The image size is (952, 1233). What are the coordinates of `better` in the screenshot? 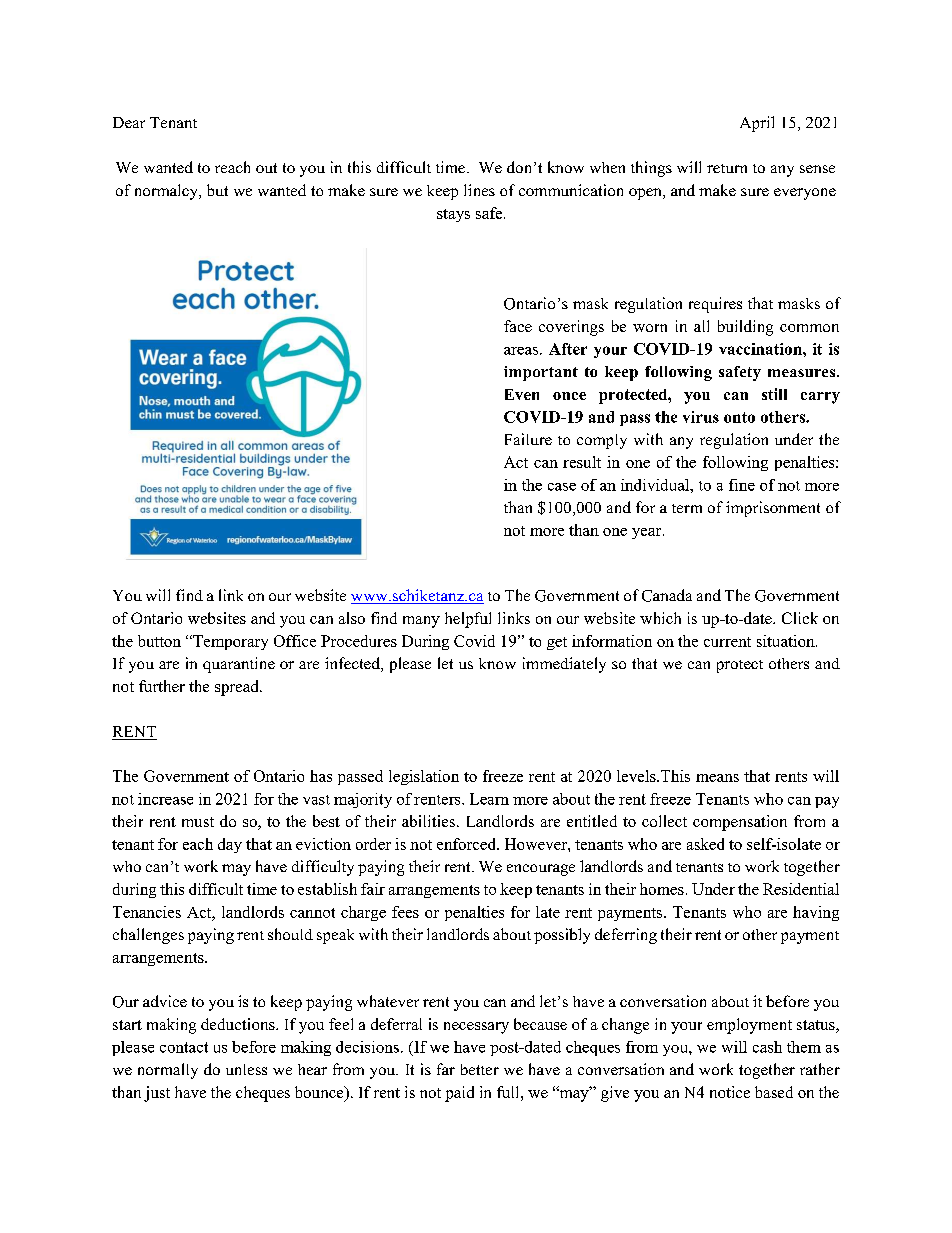 It's located at (480, 1069).
